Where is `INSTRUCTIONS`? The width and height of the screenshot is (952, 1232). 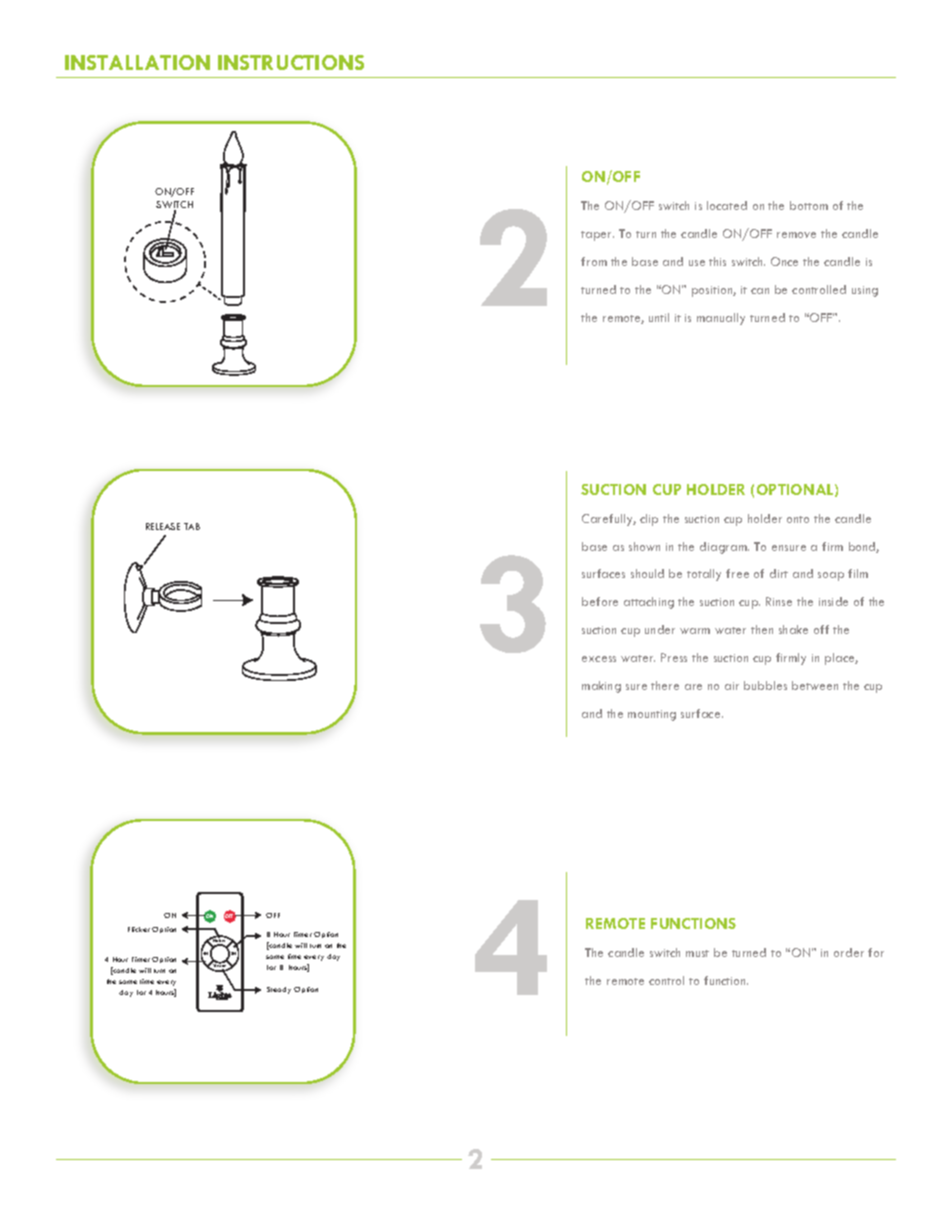 INSTRUCTIONS is located at coordinates (291, 62).
